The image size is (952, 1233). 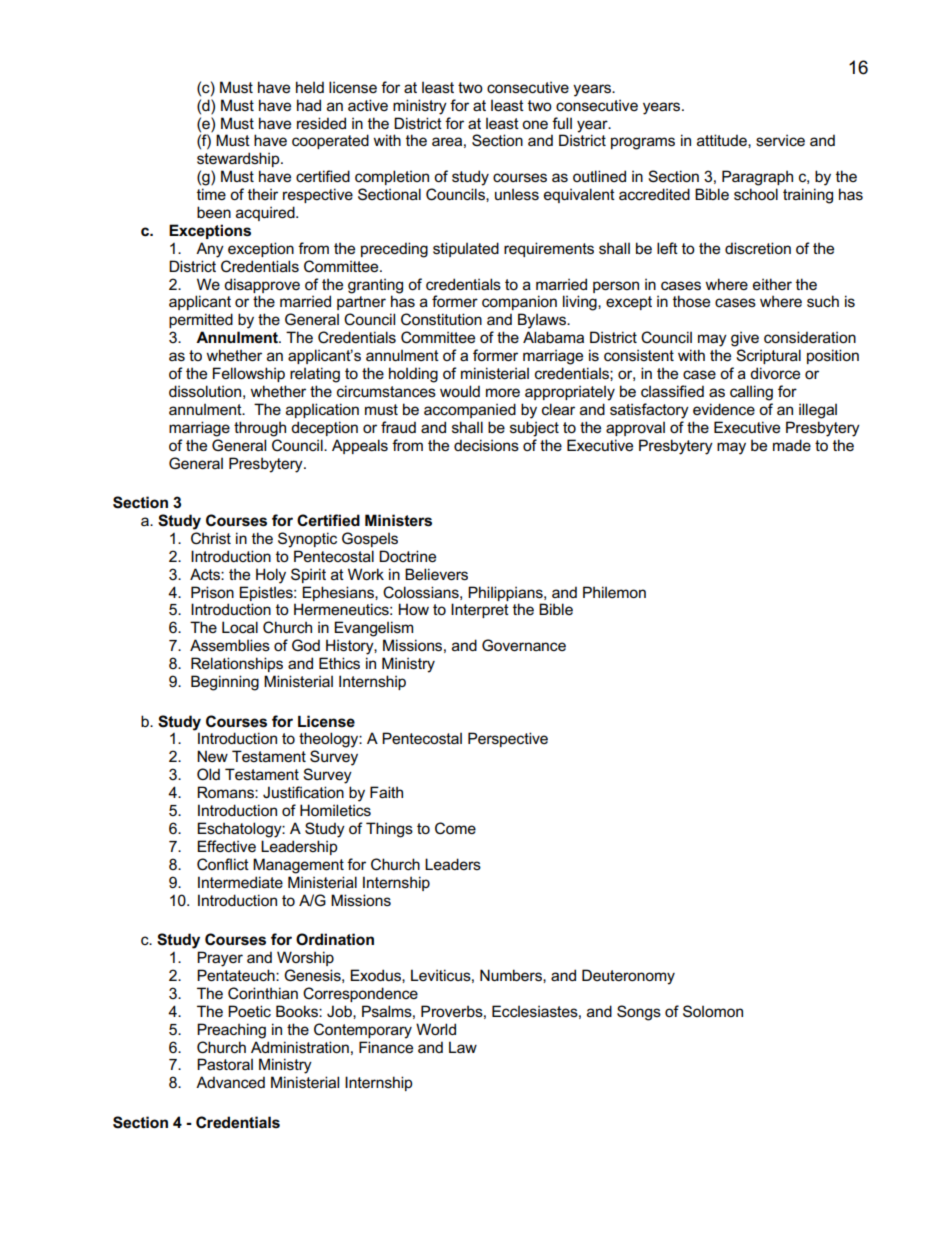 I want to click on Fellowship, so click(x=249, y=374).
